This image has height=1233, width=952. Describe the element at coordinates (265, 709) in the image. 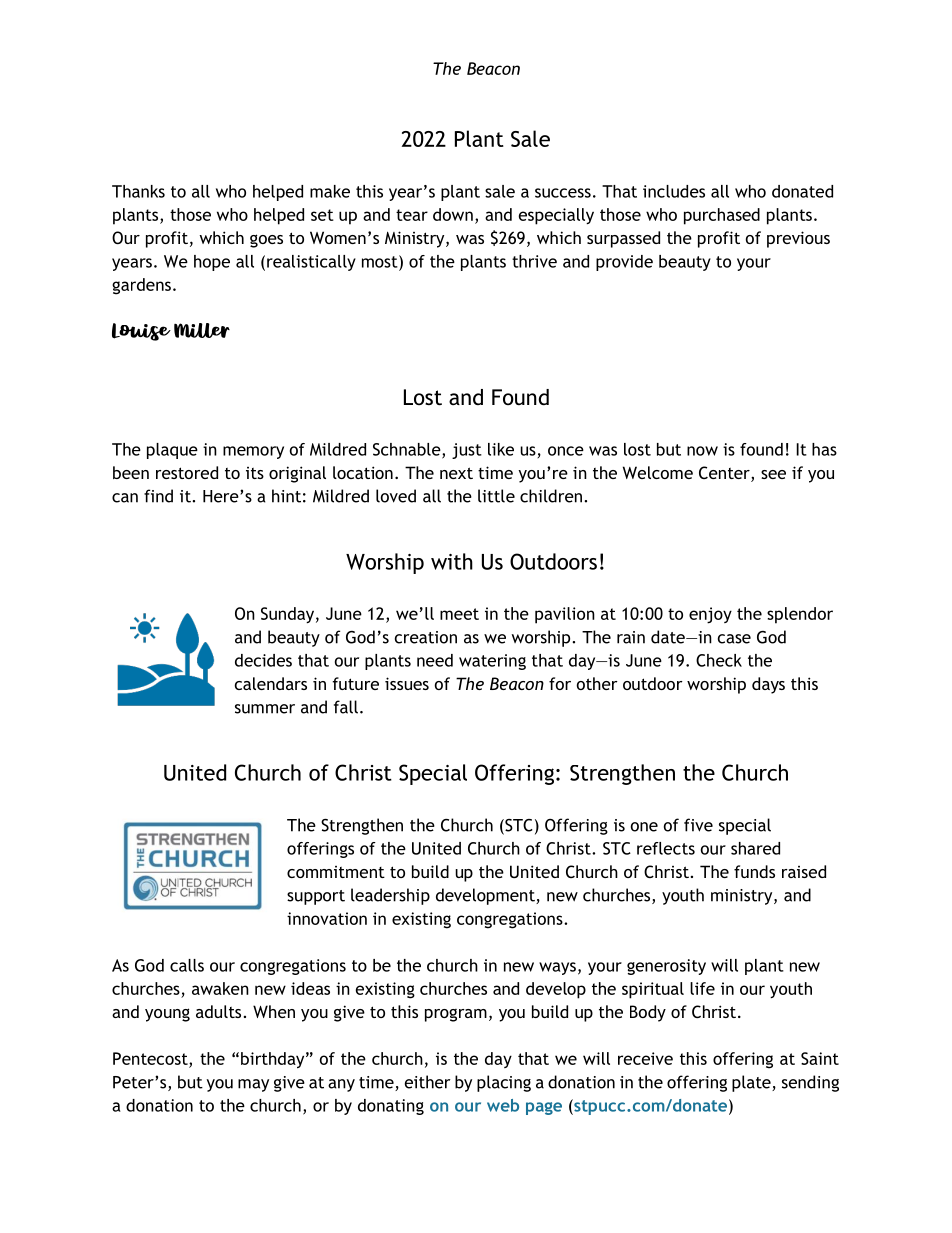

I see `summer` at that location.
